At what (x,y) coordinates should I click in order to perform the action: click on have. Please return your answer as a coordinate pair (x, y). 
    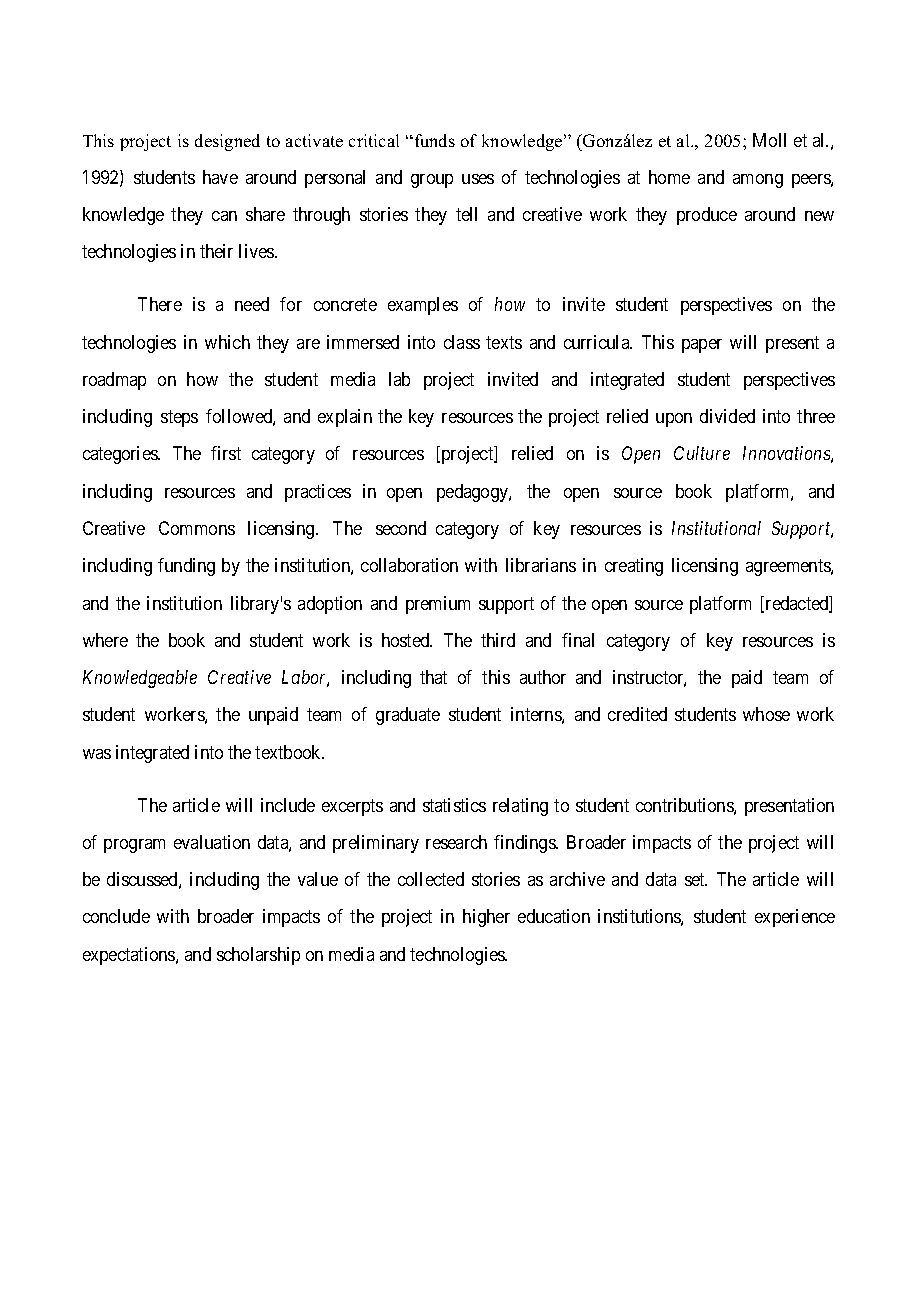
    Looking at the image, I should click on (220, 177).
